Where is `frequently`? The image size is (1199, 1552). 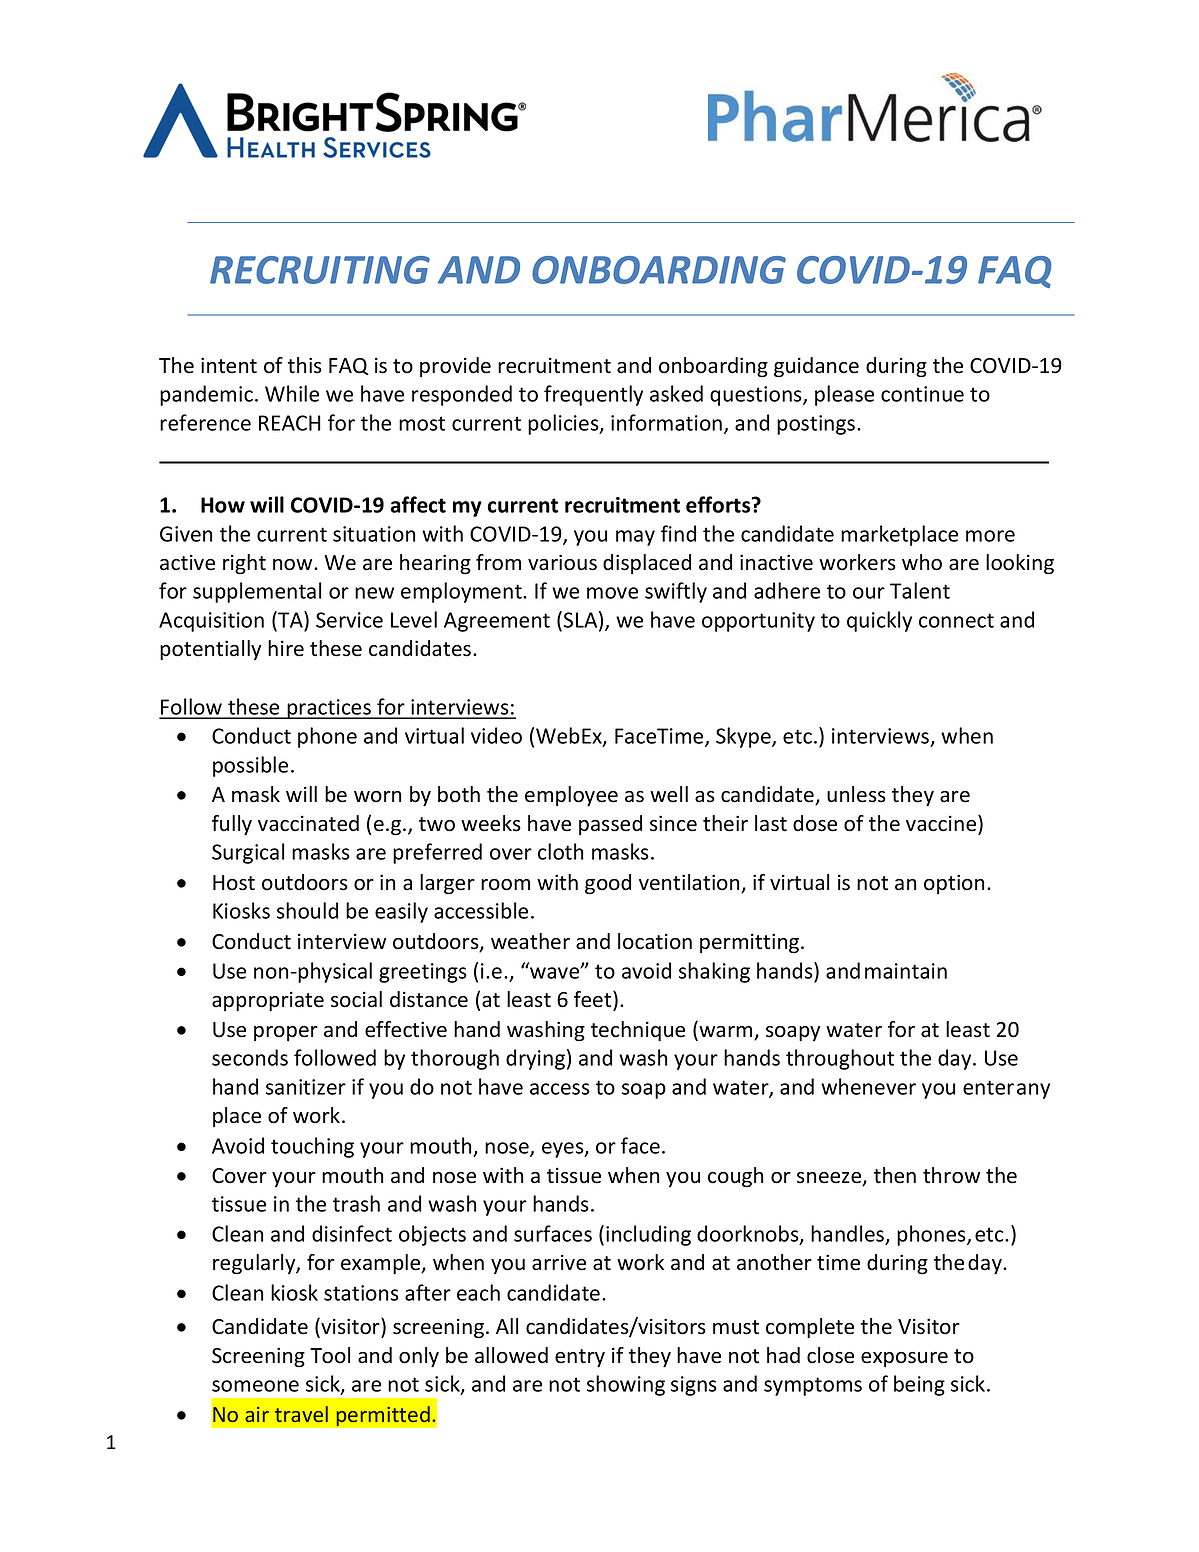
frequently is located at coordinates (593, 395).
